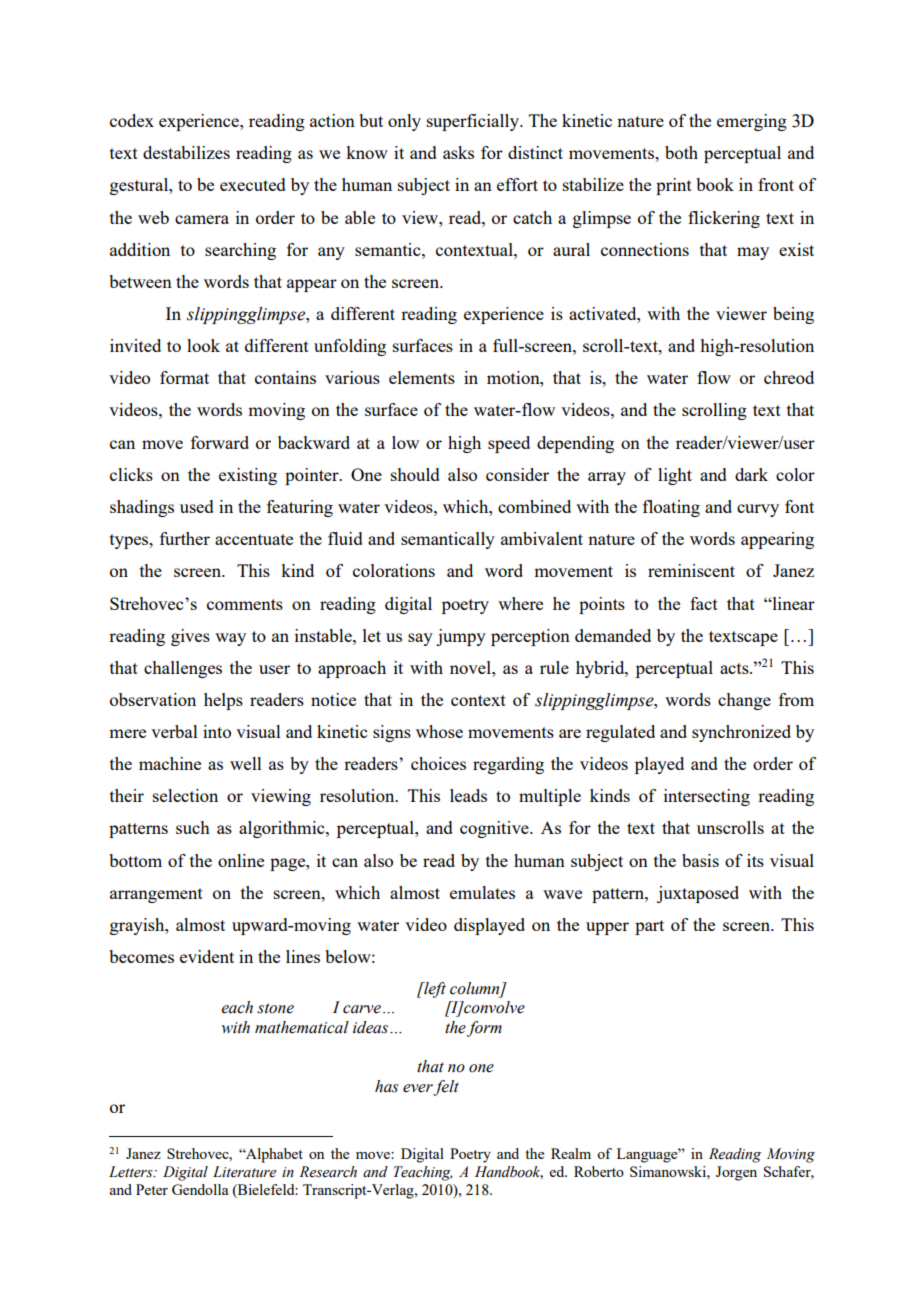 The height and width of the screenshot is (1308, 924). Describe the element at coordinates (744, 701) in the screenshot. I see `change` at that location.
